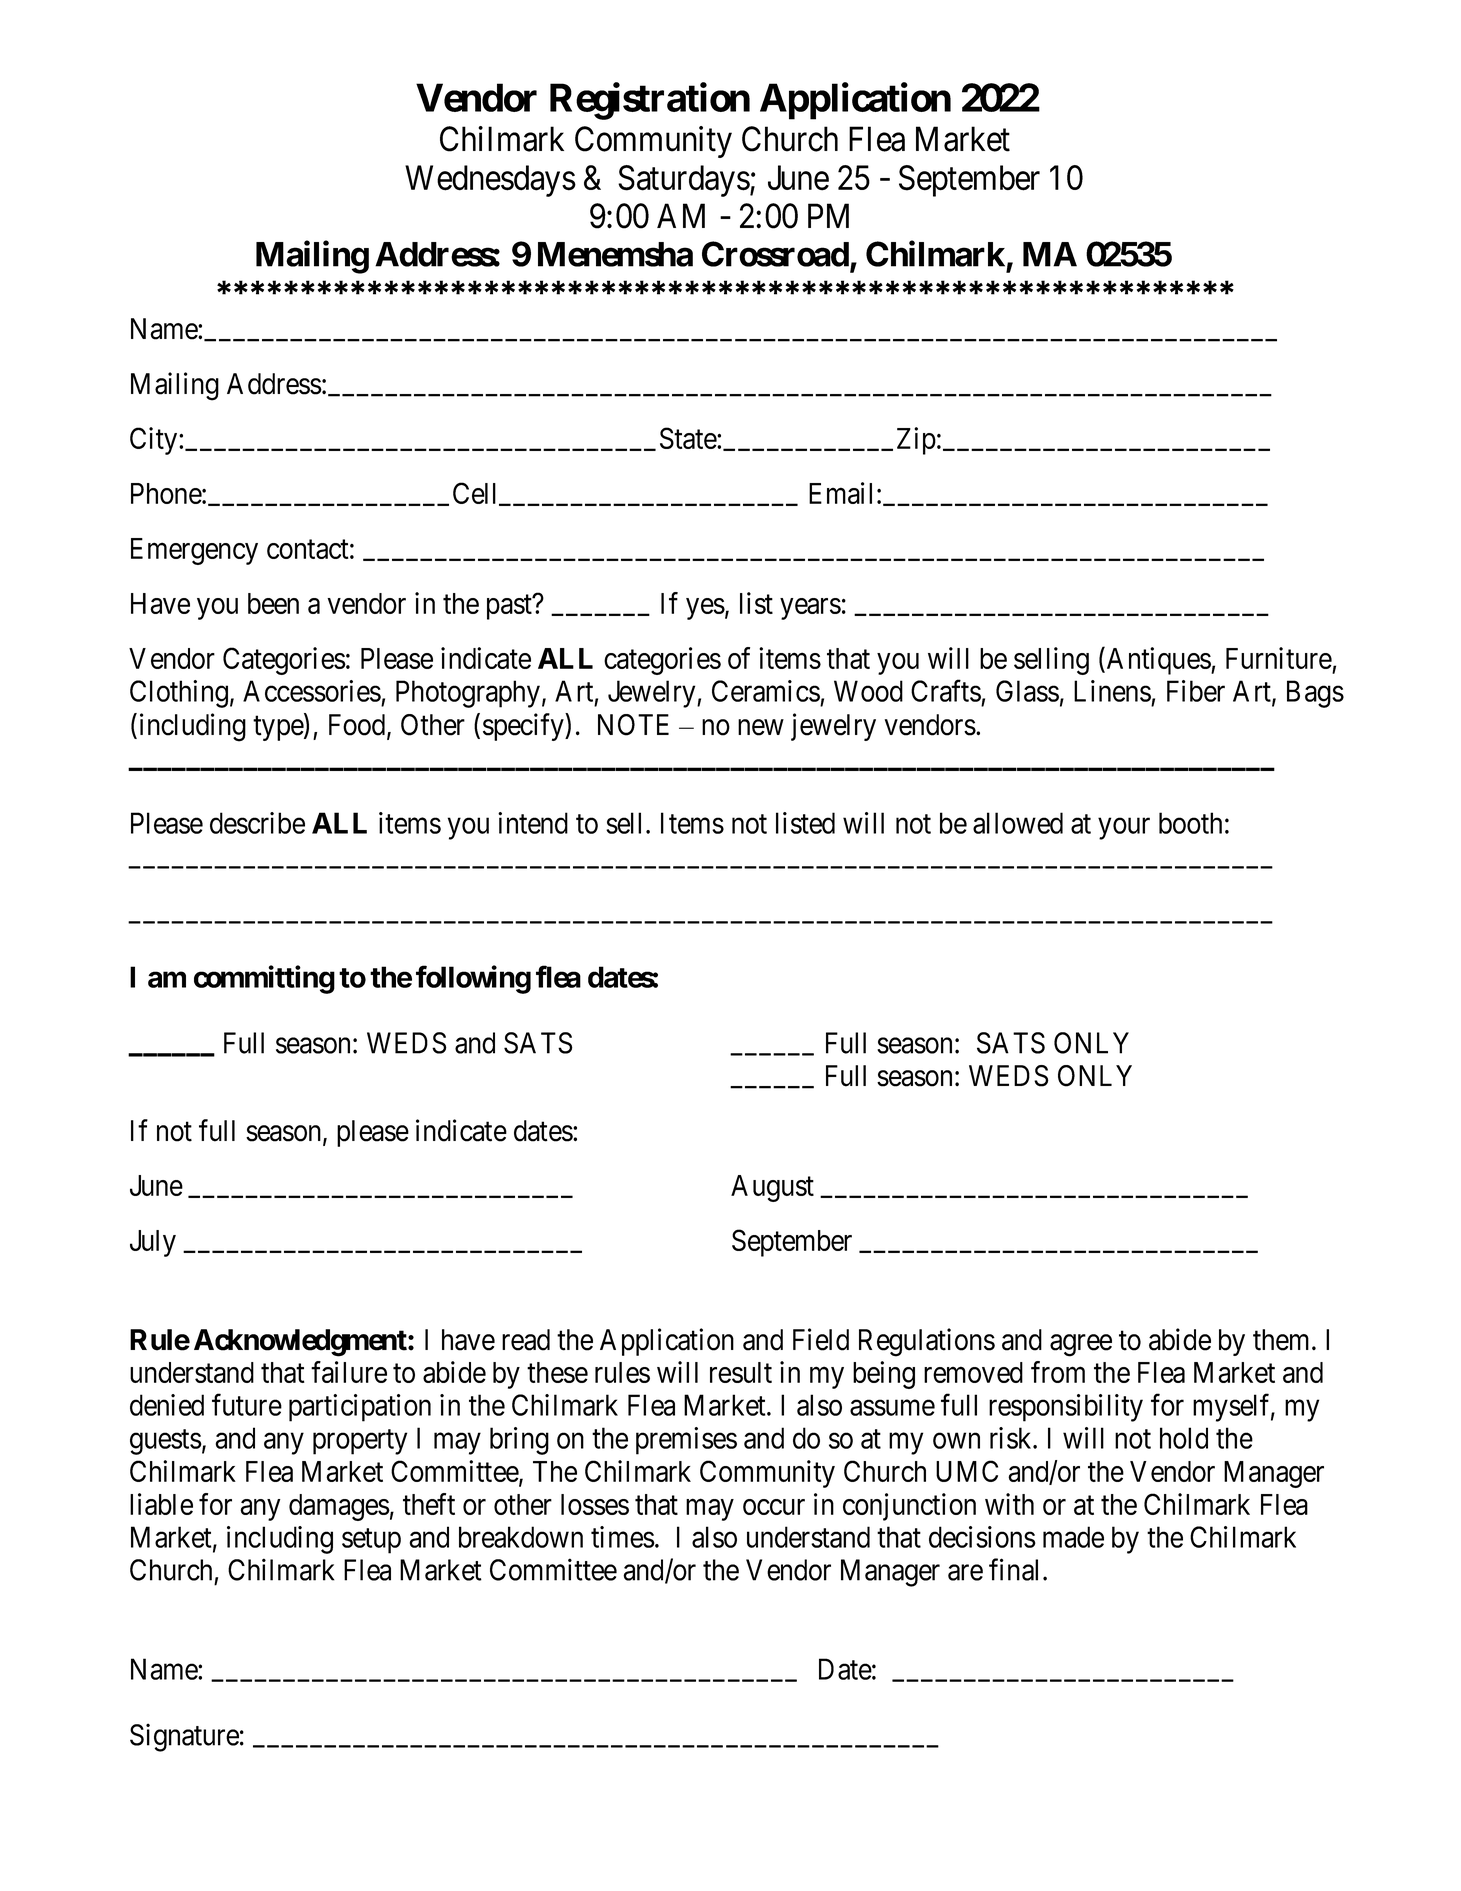  Describe the element at coordinates (1081, 1345) in the screenshot. I see `agree` at that location.
